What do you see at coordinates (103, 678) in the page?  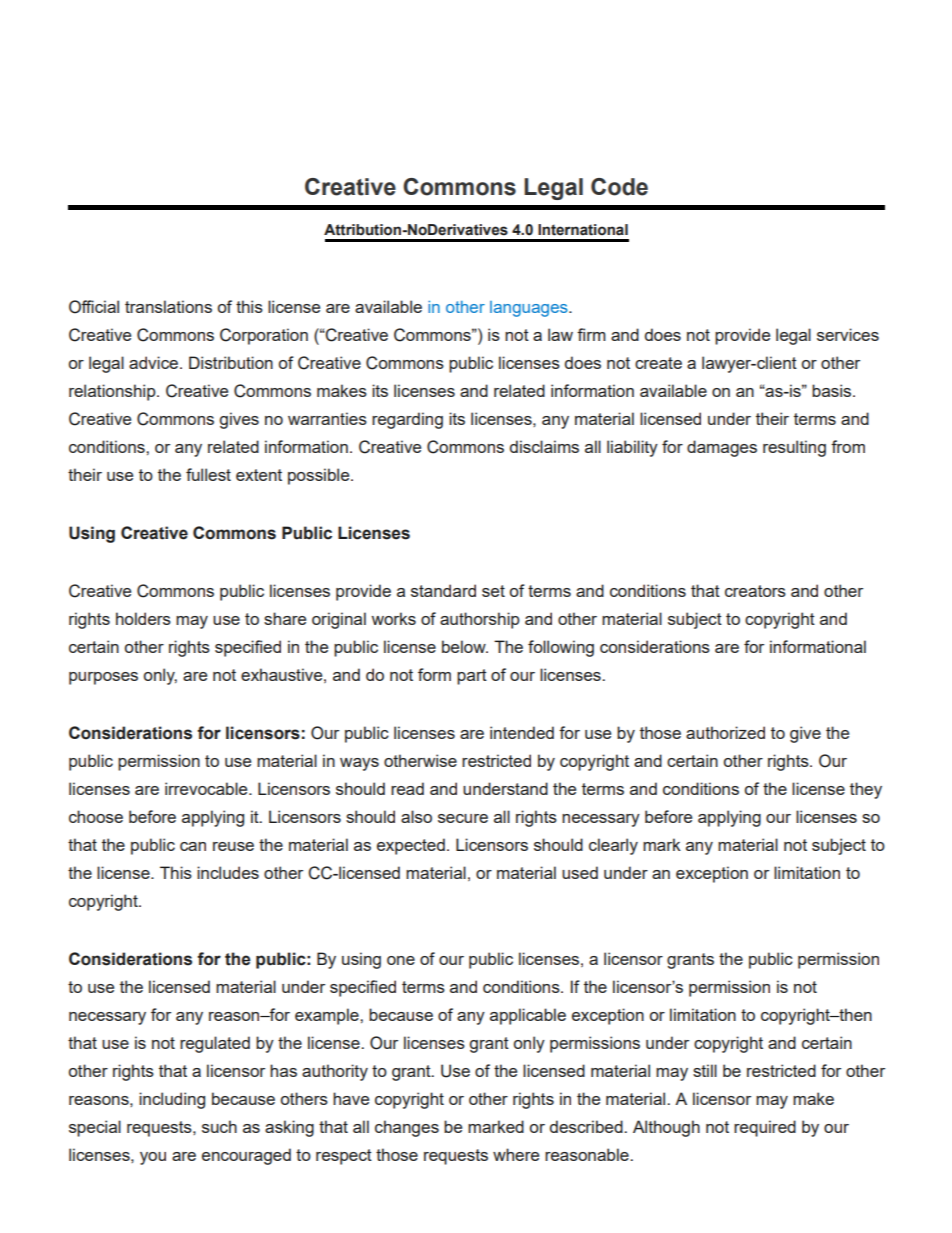 I see `purposes` at bounding box center [103, 678].
